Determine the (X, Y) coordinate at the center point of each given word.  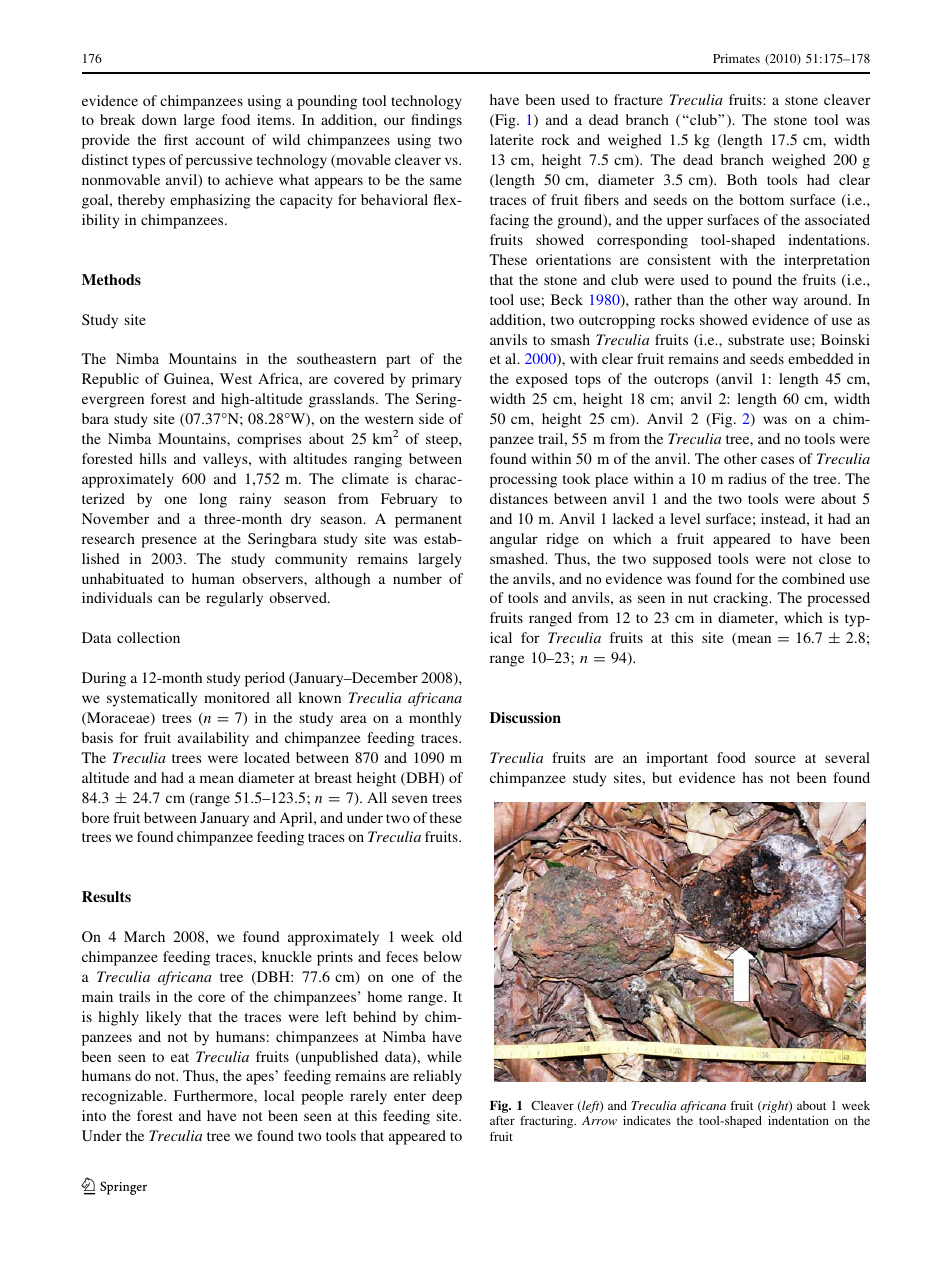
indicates (647, 1120)
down (159, 119)
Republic (110, 380)
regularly (234, 599)
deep (447, 1097)
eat (180, 1057)
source (775, 759)
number (417, 578)
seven (410, 799)
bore (96, 817)
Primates (736, 58)
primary (437, 380)
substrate (756, 339)
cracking (742, 599)
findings (436, 121)
